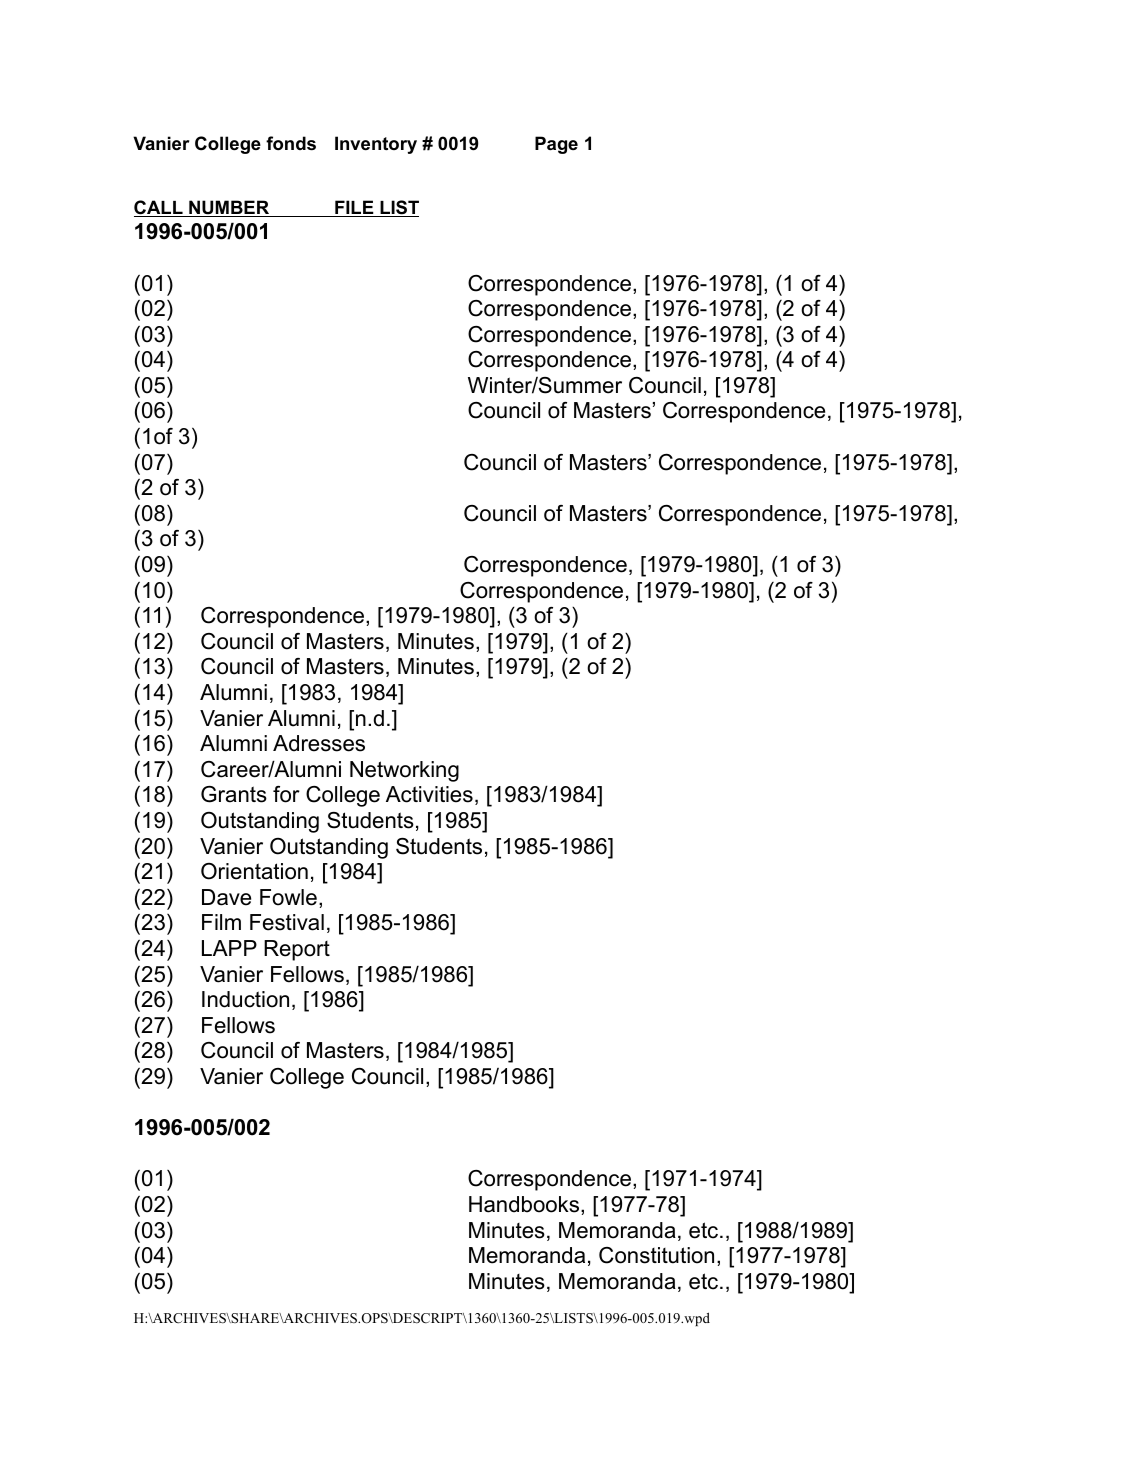 This screenshot has width=1135, height=1469. Describe the element at coordinates (245, 999) in the screenshot. I see `Induction` at that location.
